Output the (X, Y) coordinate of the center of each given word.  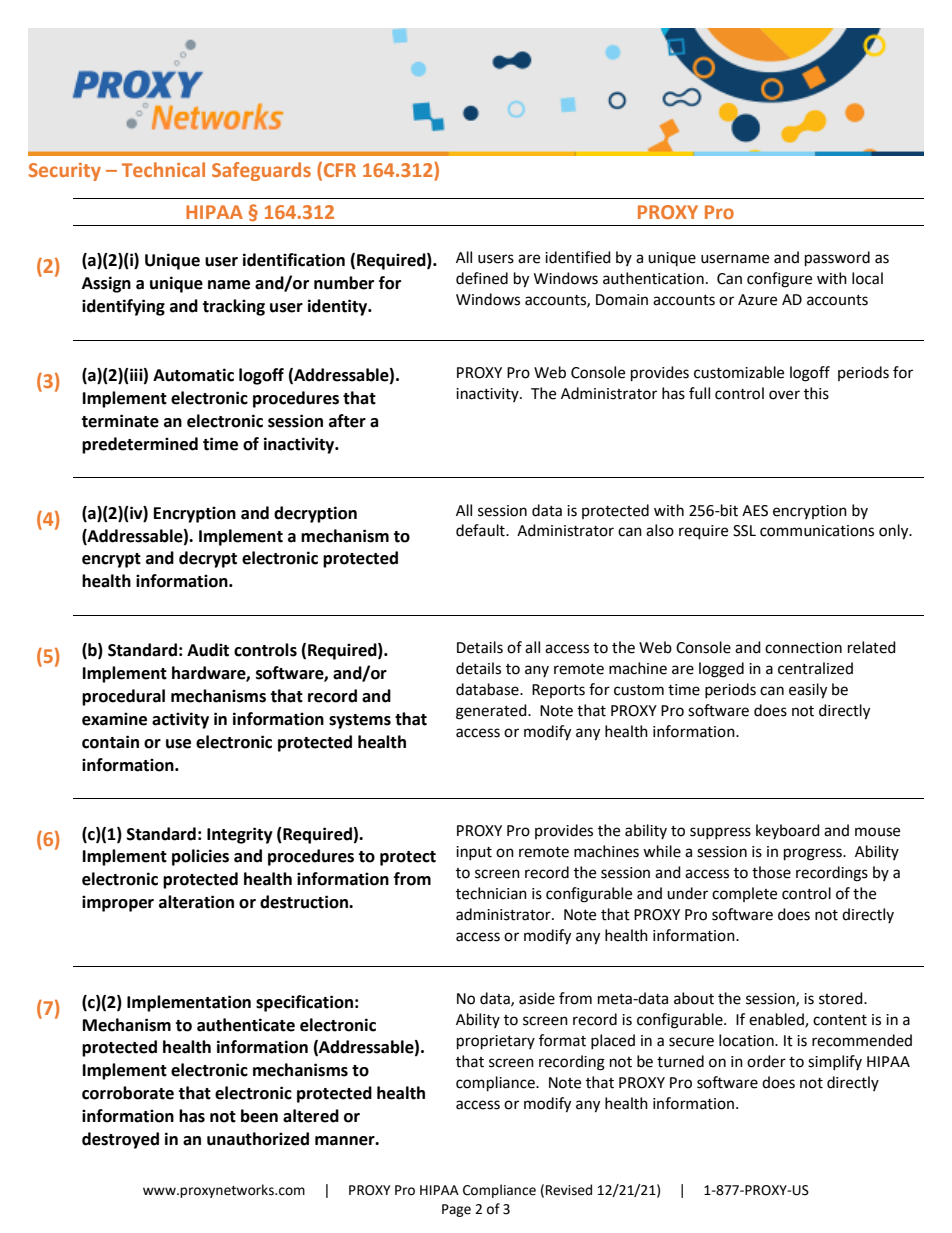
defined (482, 278)
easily (808, 691)
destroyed (120, 1140)
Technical (163, 169)
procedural (123, 697)
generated (492, 712)
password (837, 259)
